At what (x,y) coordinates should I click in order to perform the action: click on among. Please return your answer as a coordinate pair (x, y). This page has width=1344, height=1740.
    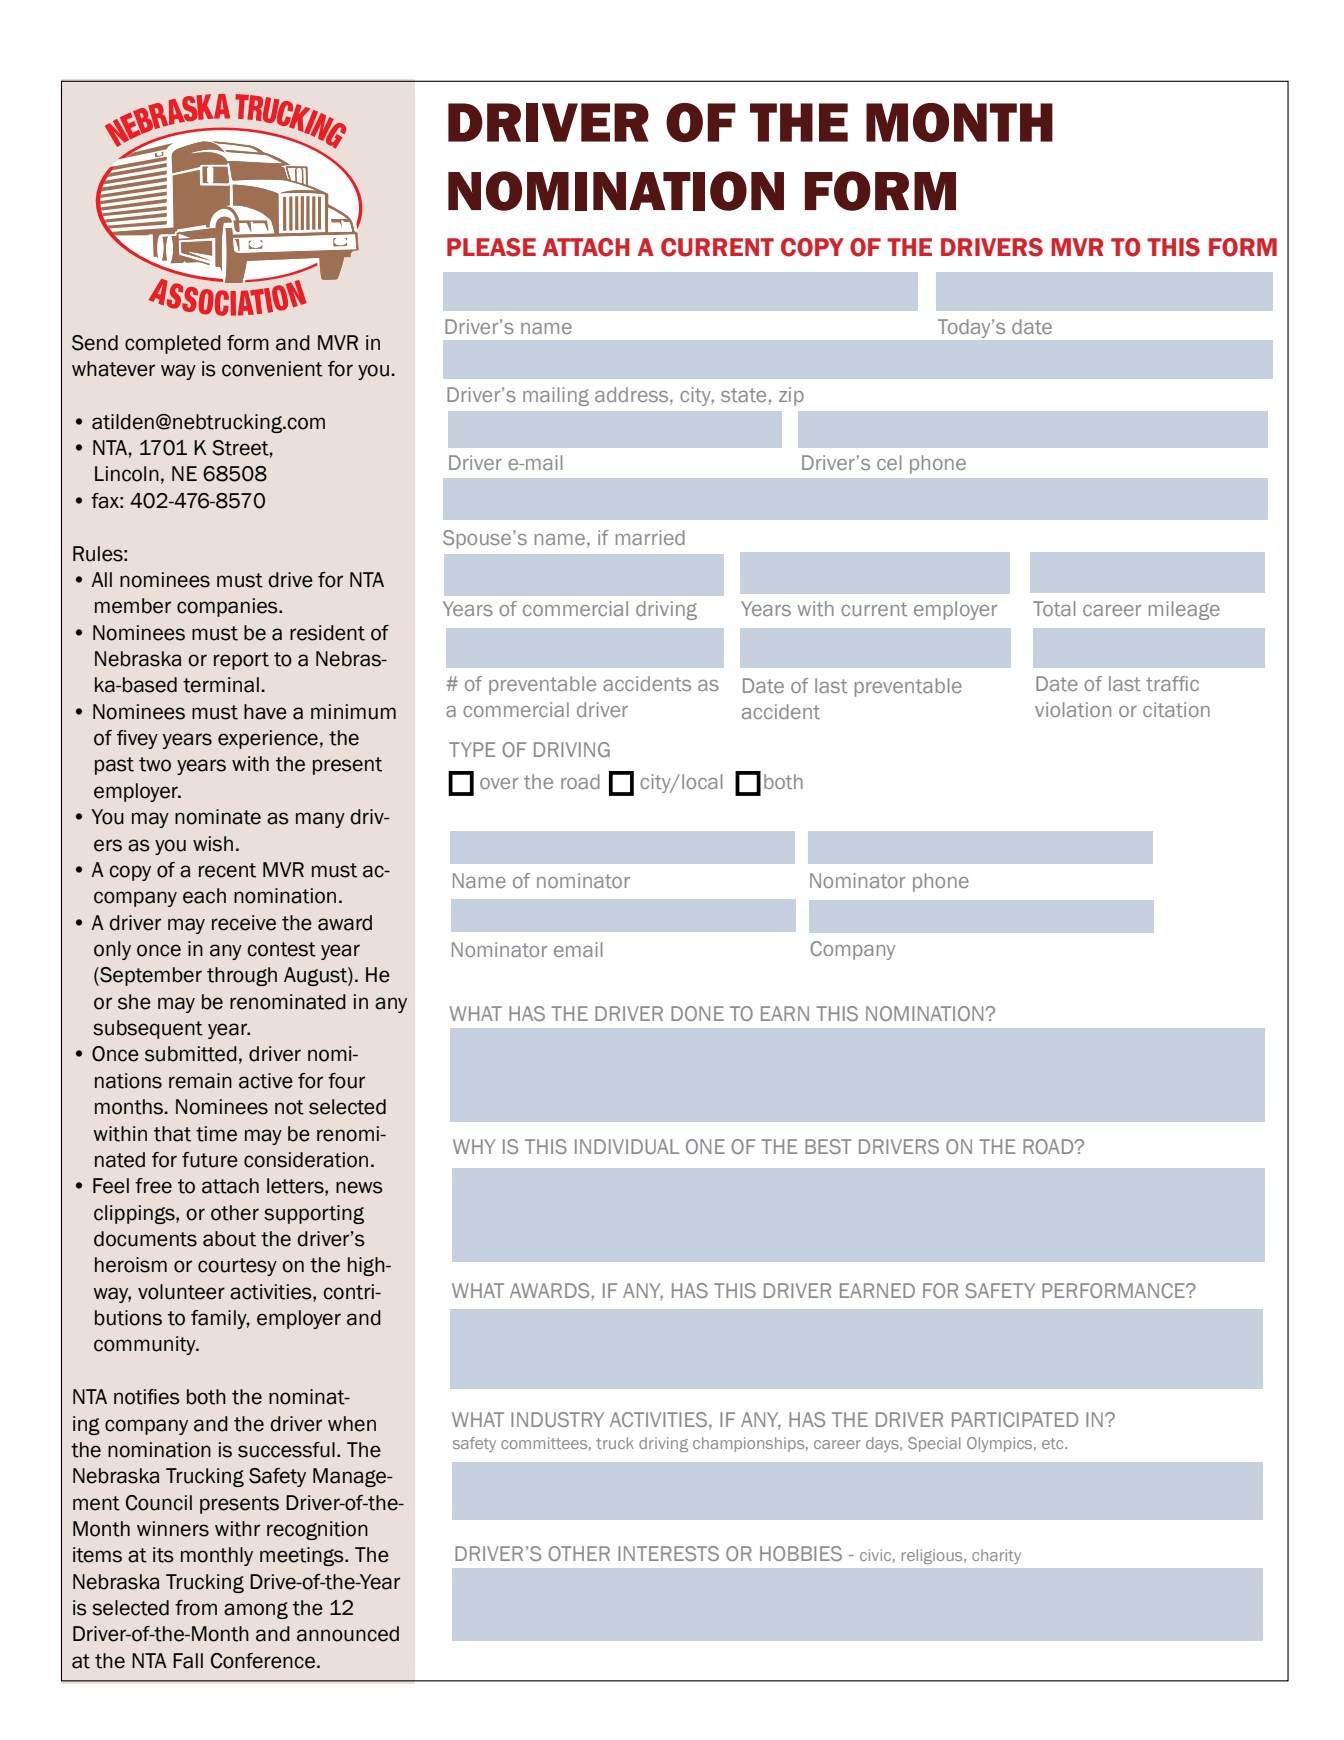
    Looking at the image, I should click on (256, 1610).
